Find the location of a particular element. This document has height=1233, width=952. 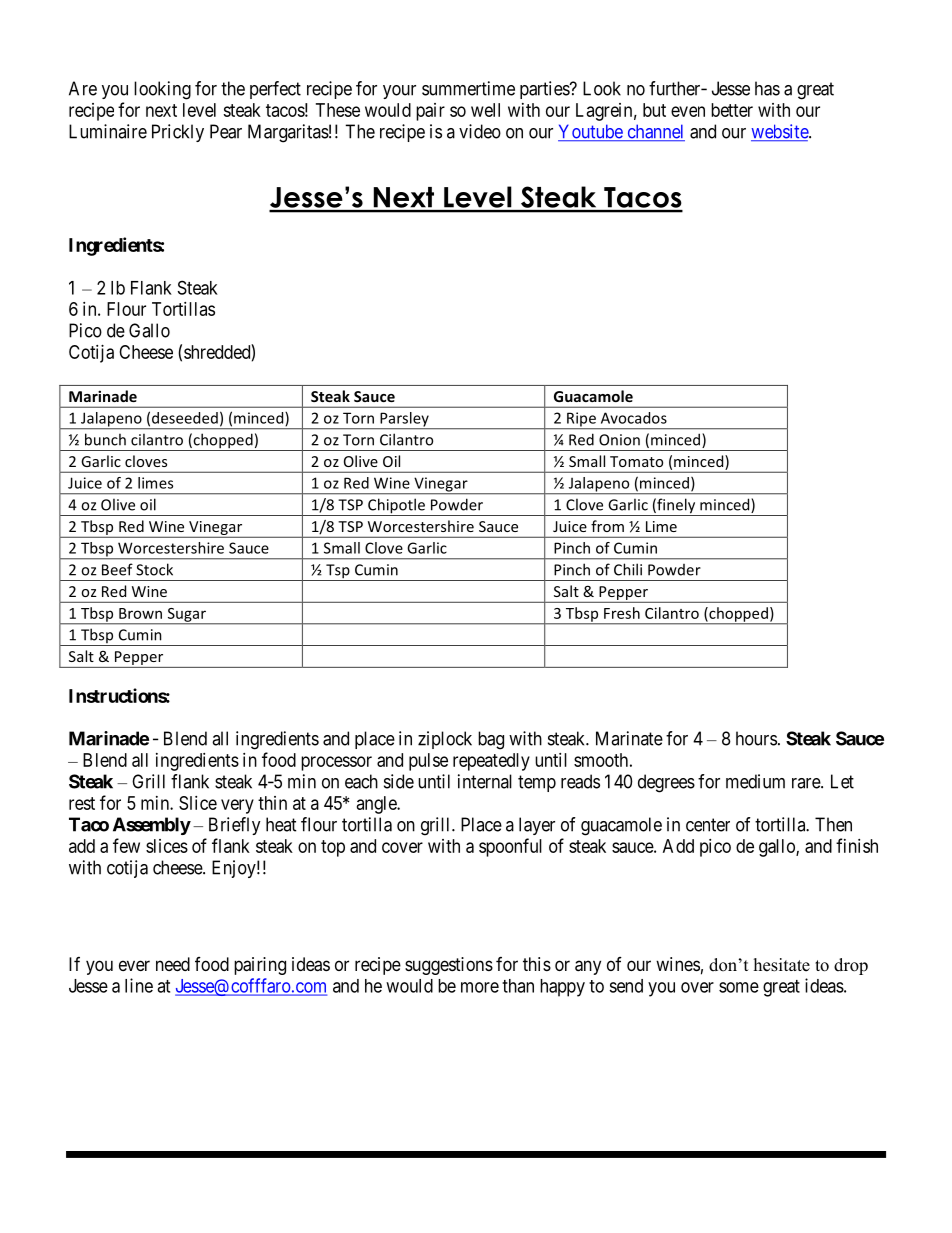

ziplock is located at coordinates (445, 740).
